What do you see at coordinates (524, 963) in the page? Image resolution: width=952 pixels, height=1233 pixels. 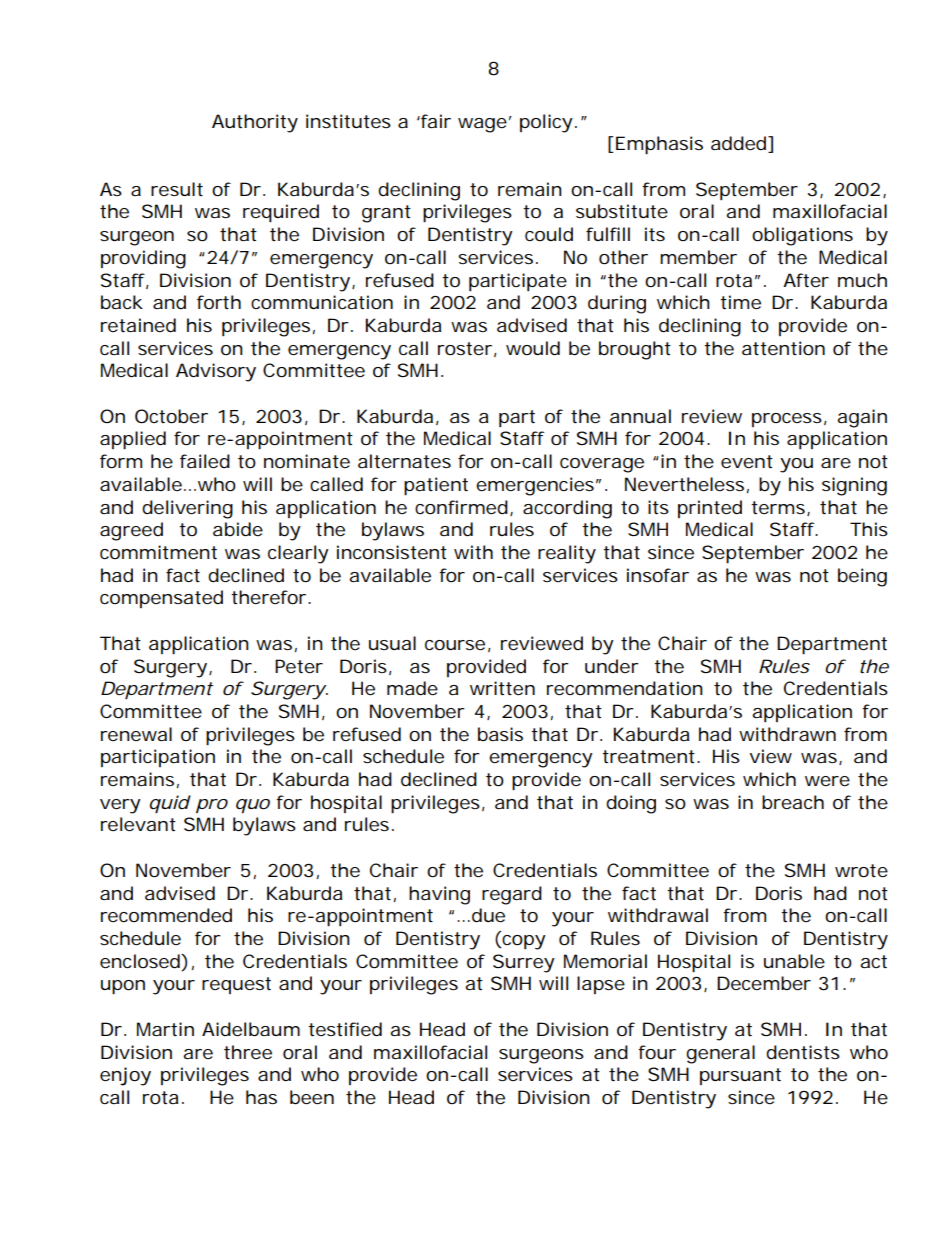 I see `Surrey` at bounding box center [524, 963].
